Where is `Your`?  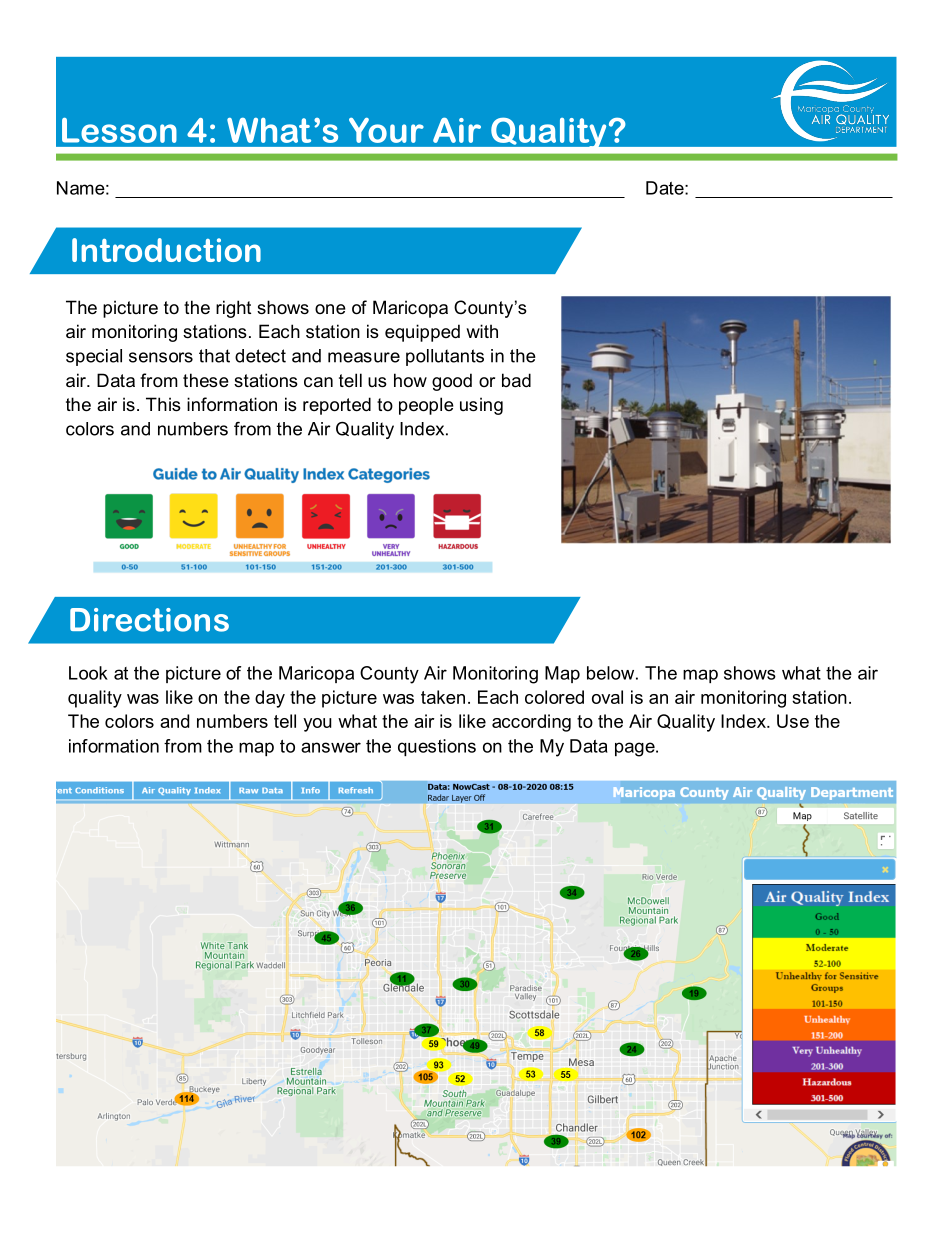 Your is located at coordinates (386, 130).
